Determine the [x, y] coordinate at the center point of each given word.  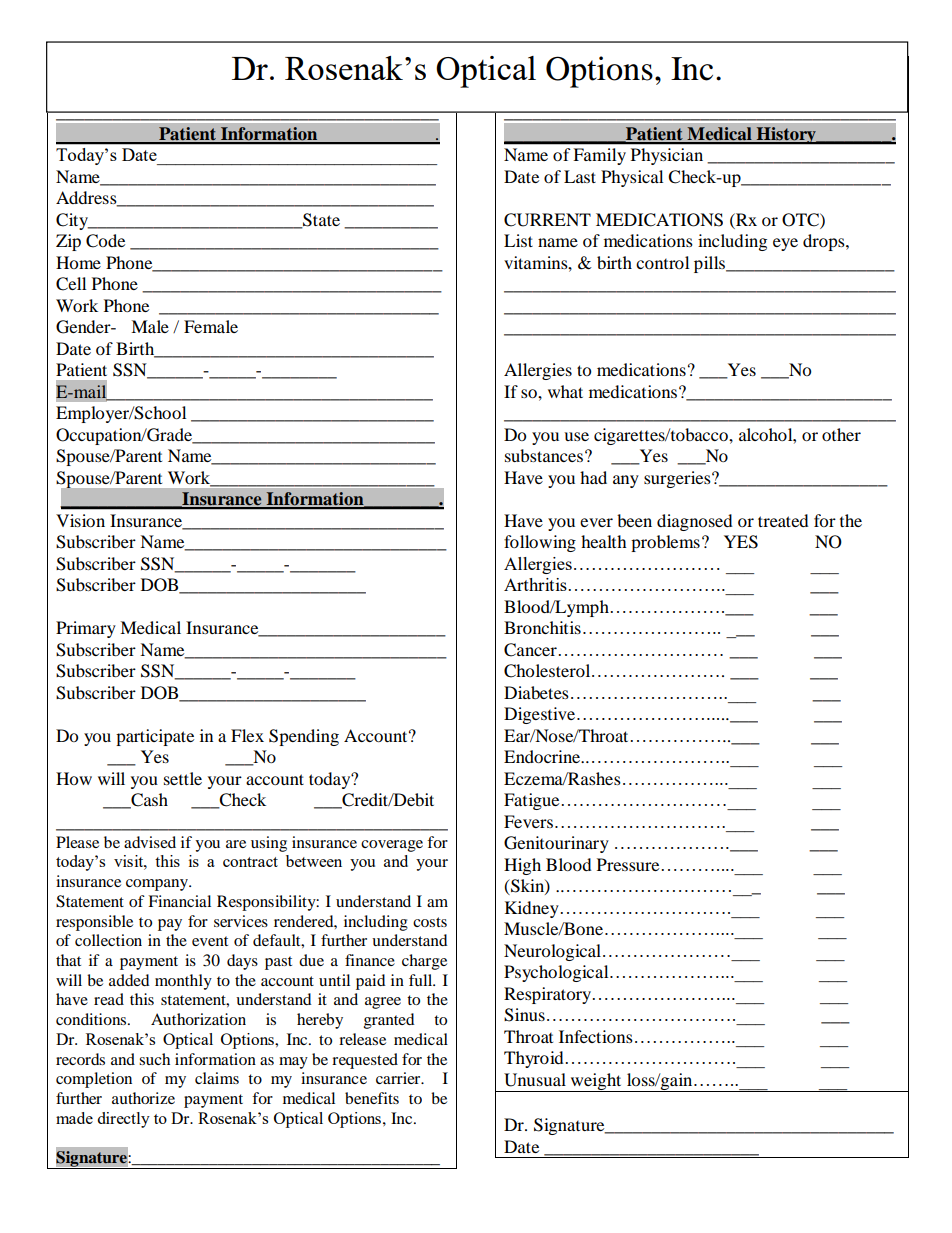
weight [596, 1082]
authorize [143, 1098]
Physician [667, 156]
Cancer [530, 650]
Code [105, 241]
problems [665, 543]
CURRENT [547, 220]
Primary [86, 629]
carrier [399, 1078]
